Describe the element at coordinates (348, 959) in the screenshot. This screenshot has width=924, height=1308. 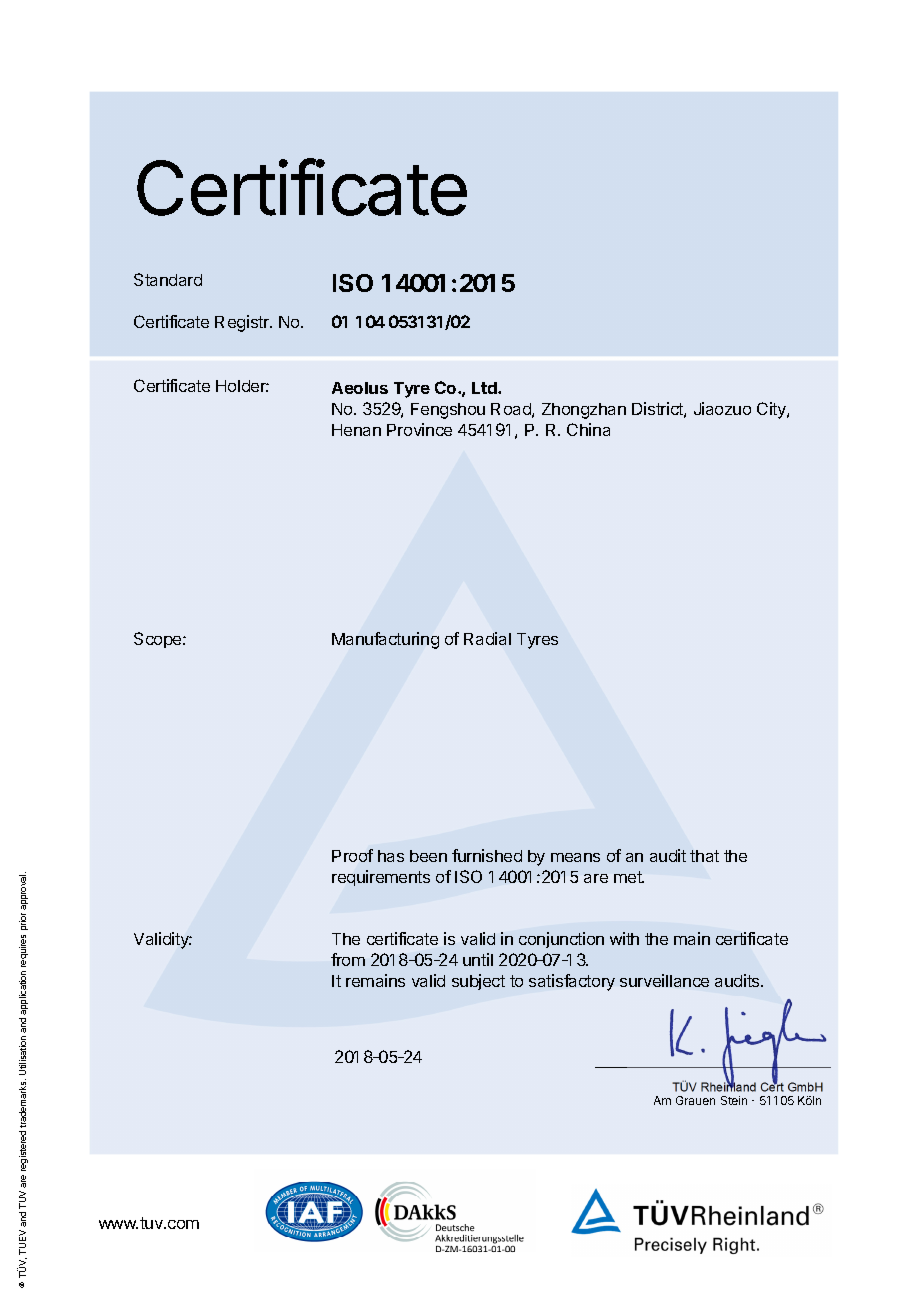
I see `from` at that location.
